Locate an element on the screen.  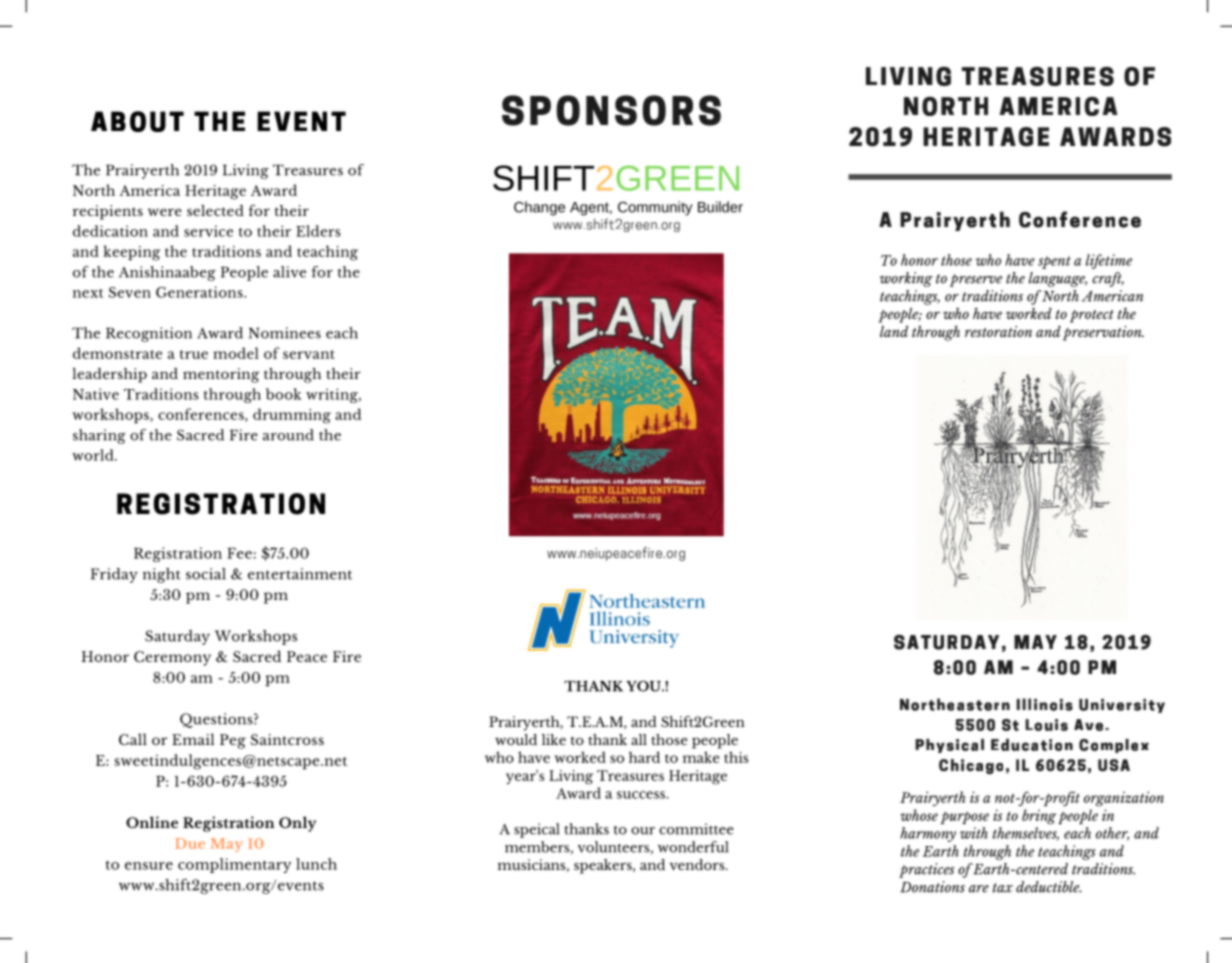
Builder is located at coordinates (720, 207).
